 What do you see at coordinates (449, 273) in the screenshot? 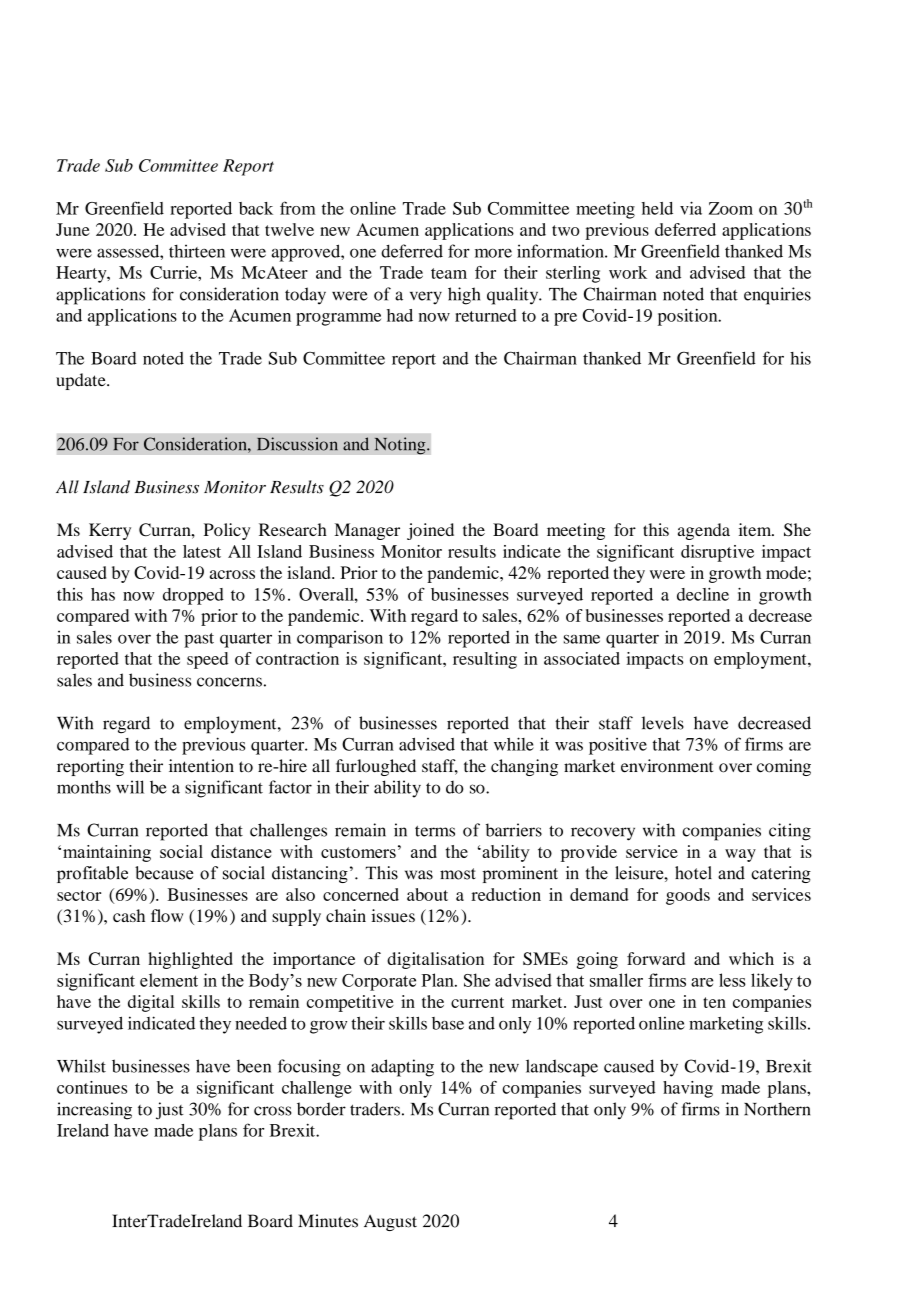
I see `team` at bounding box center [449, 273].
